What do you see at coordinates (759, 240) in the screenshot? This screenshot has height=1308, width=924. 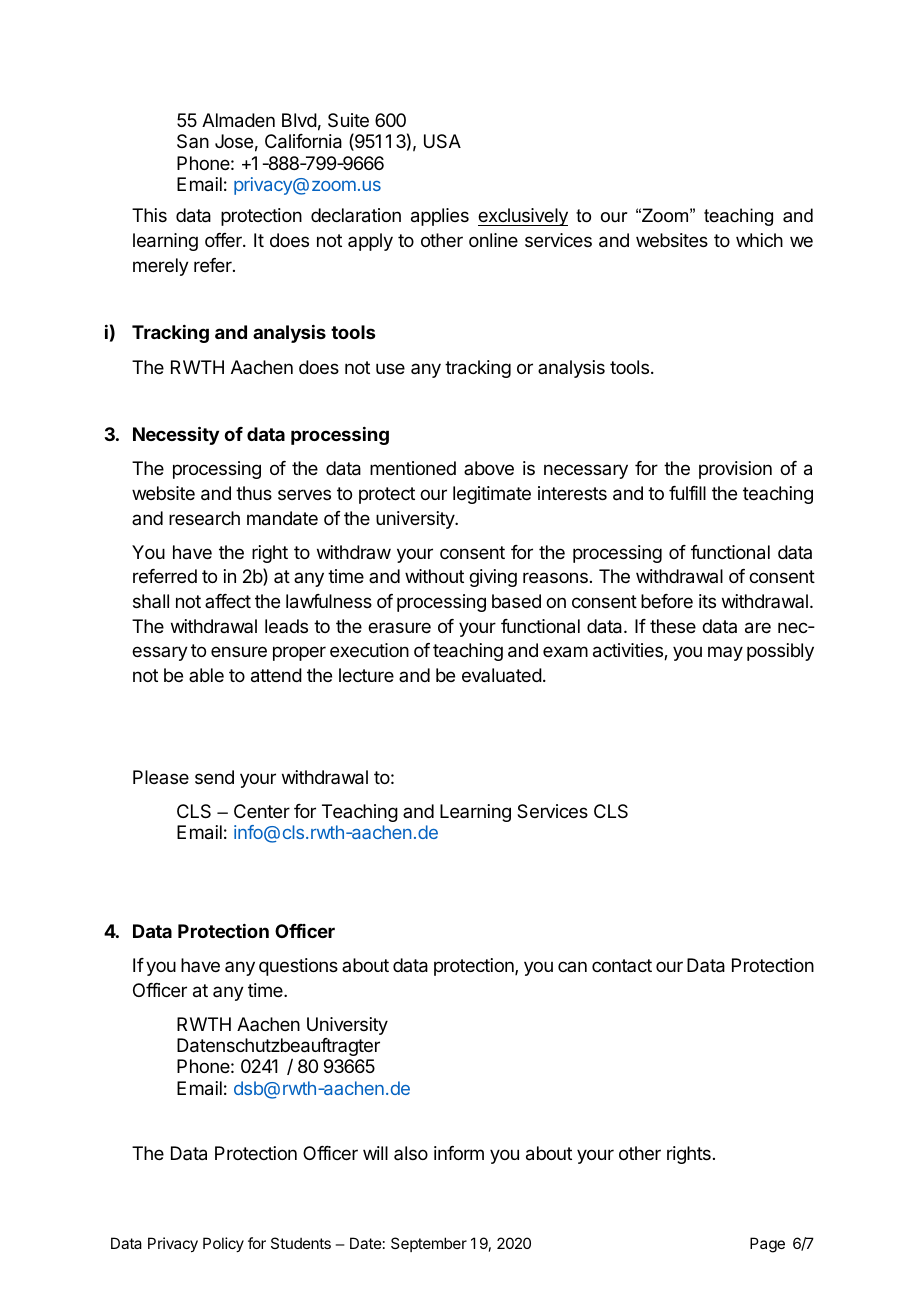 I see `which` at bounding box center [759, 240].
